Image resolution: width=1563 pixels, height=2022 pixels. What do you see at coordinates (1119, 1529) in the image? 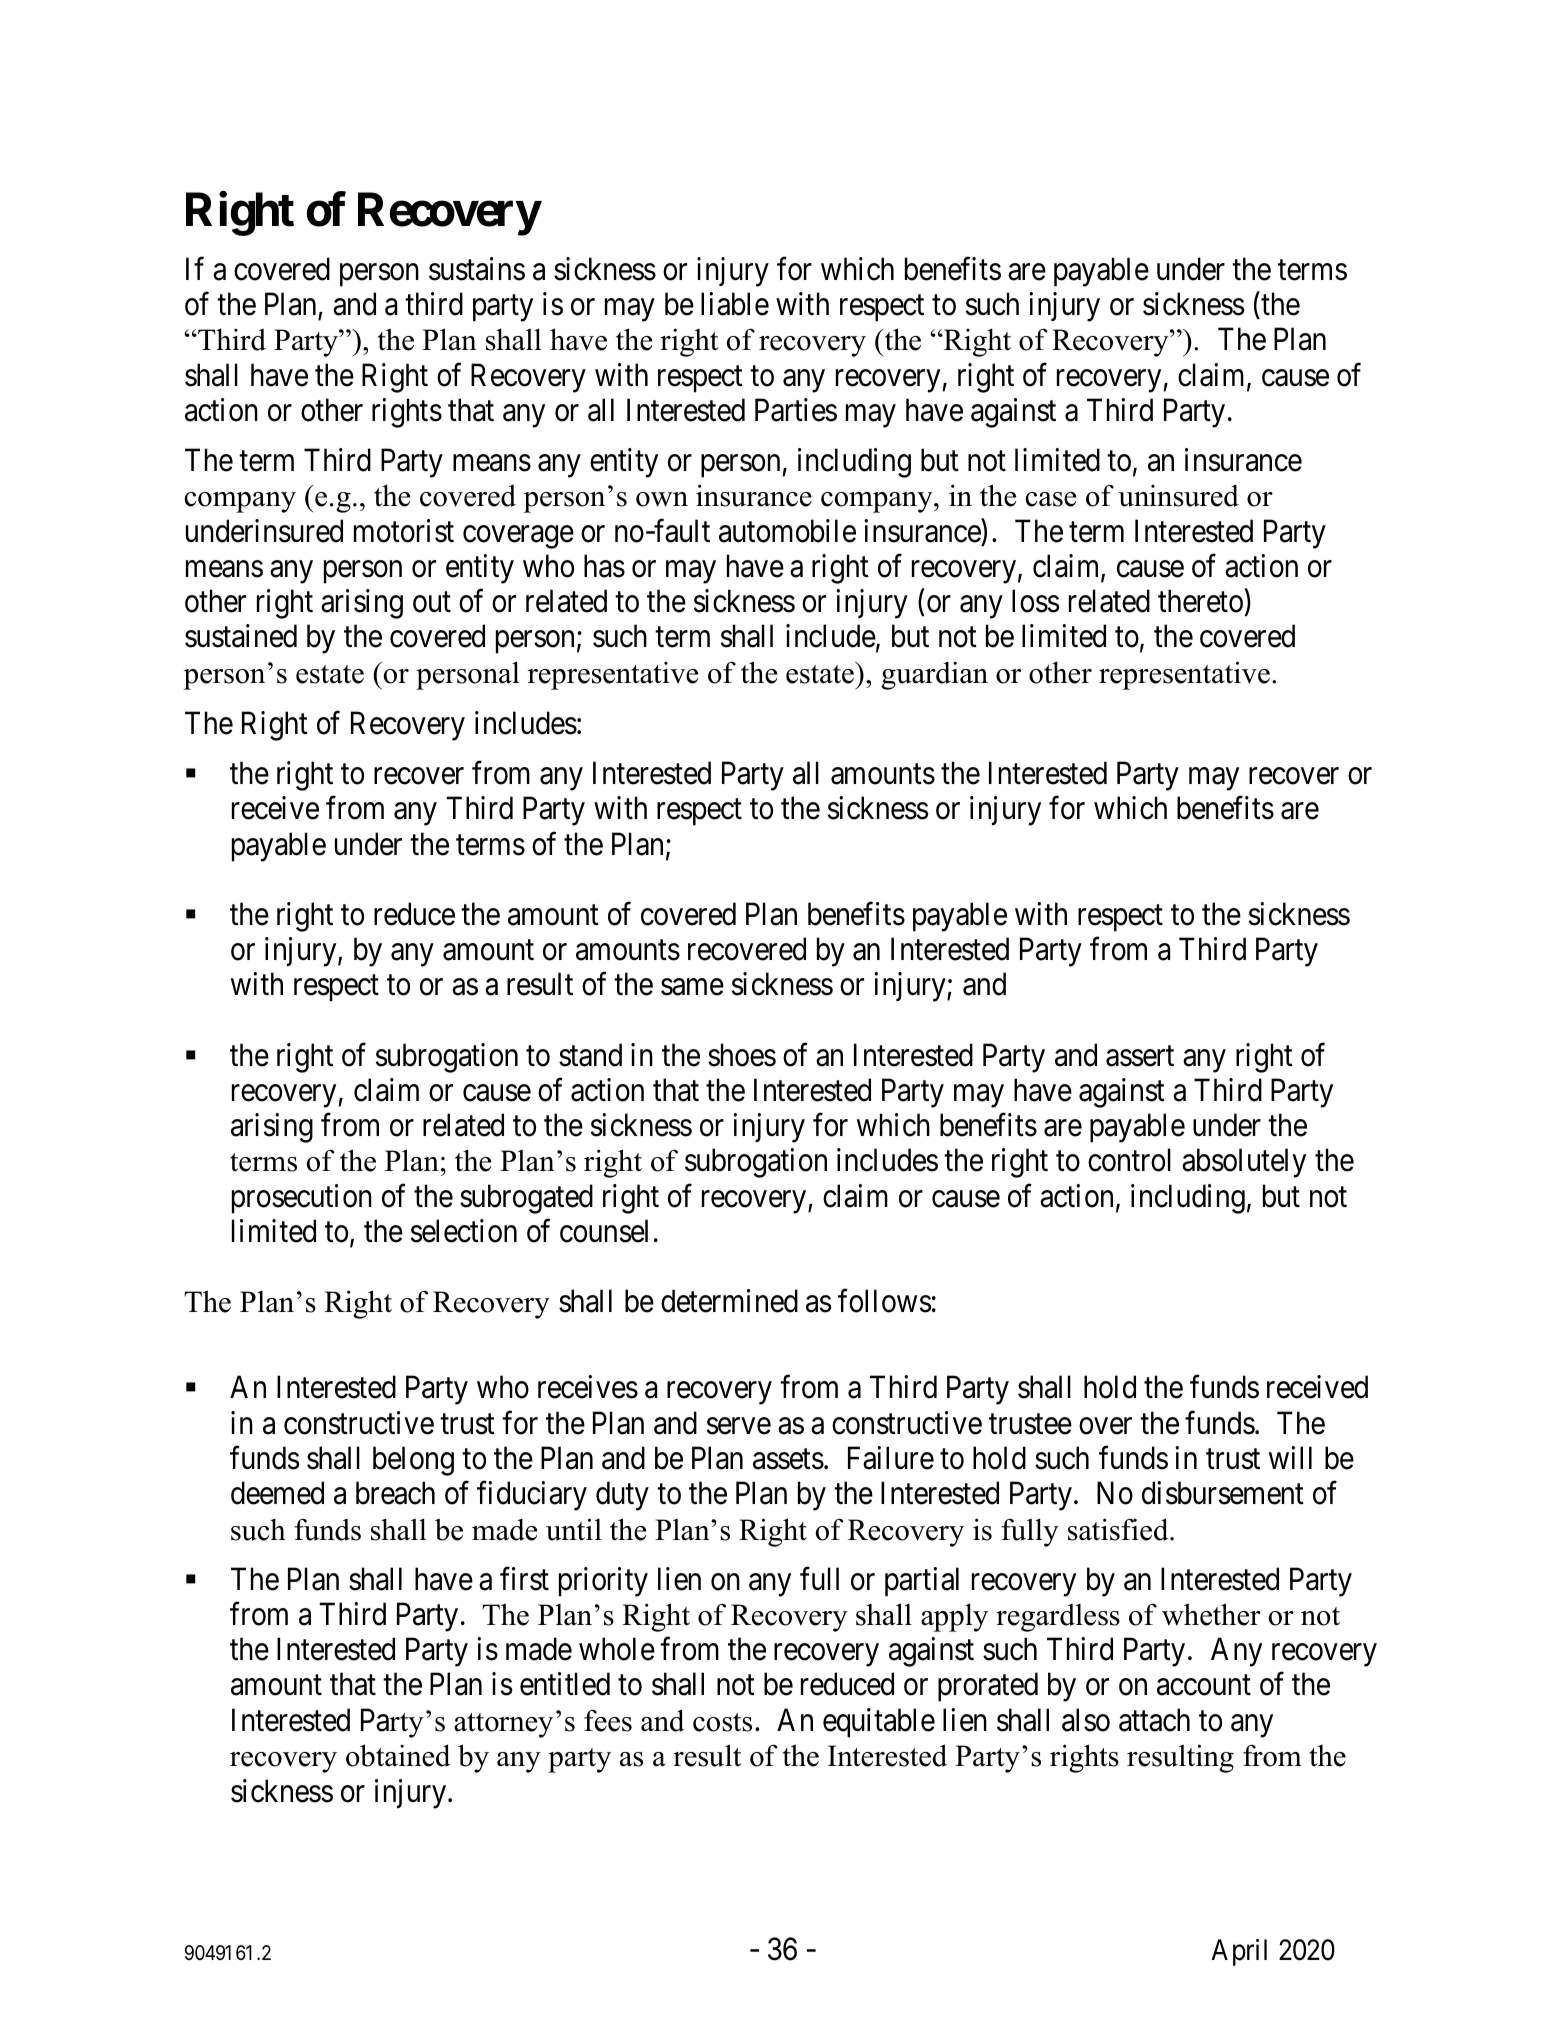
I see `satisfied` at bounding box center [1119, 1529].
